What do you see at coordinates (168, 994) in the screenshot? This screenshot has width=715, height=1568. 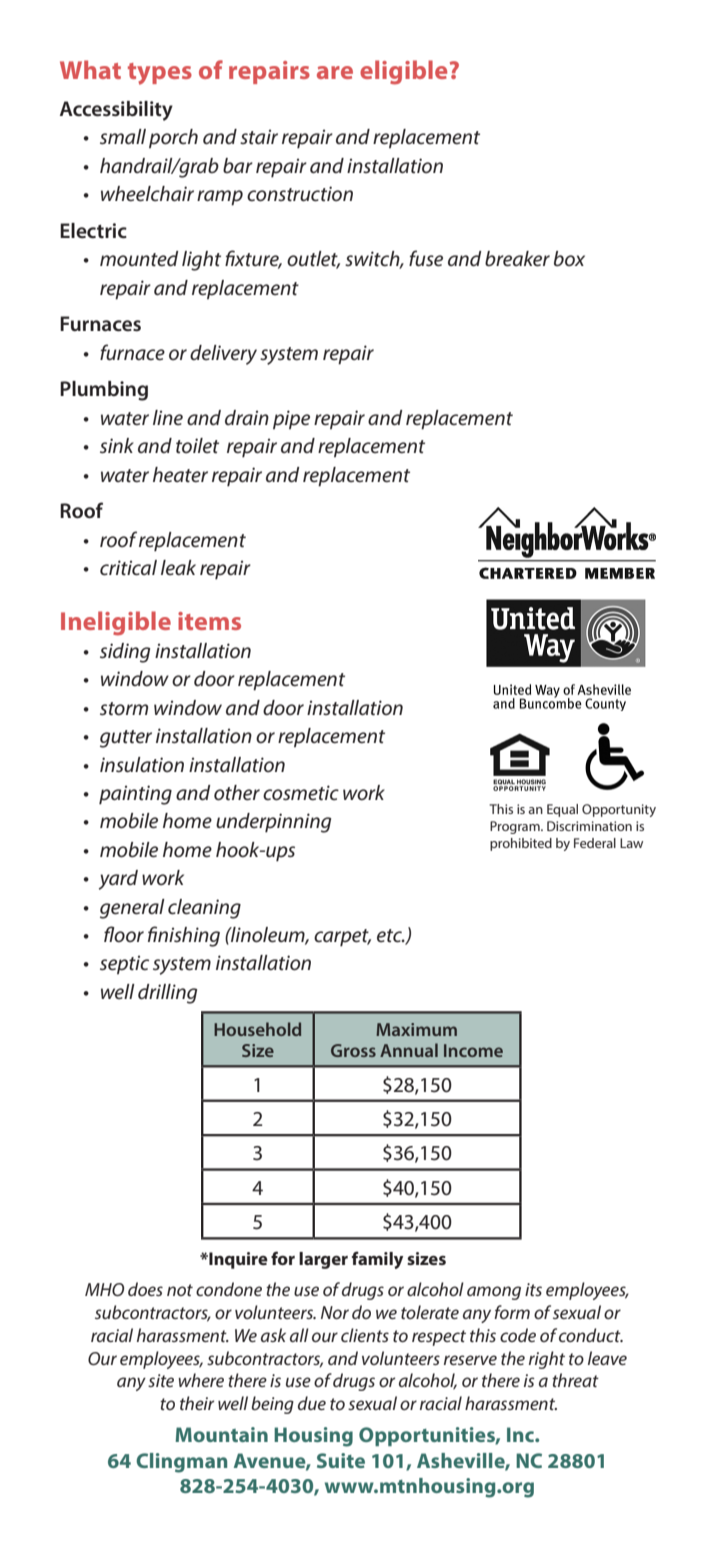 I see `drilling` at bounding box center [168, 994].
